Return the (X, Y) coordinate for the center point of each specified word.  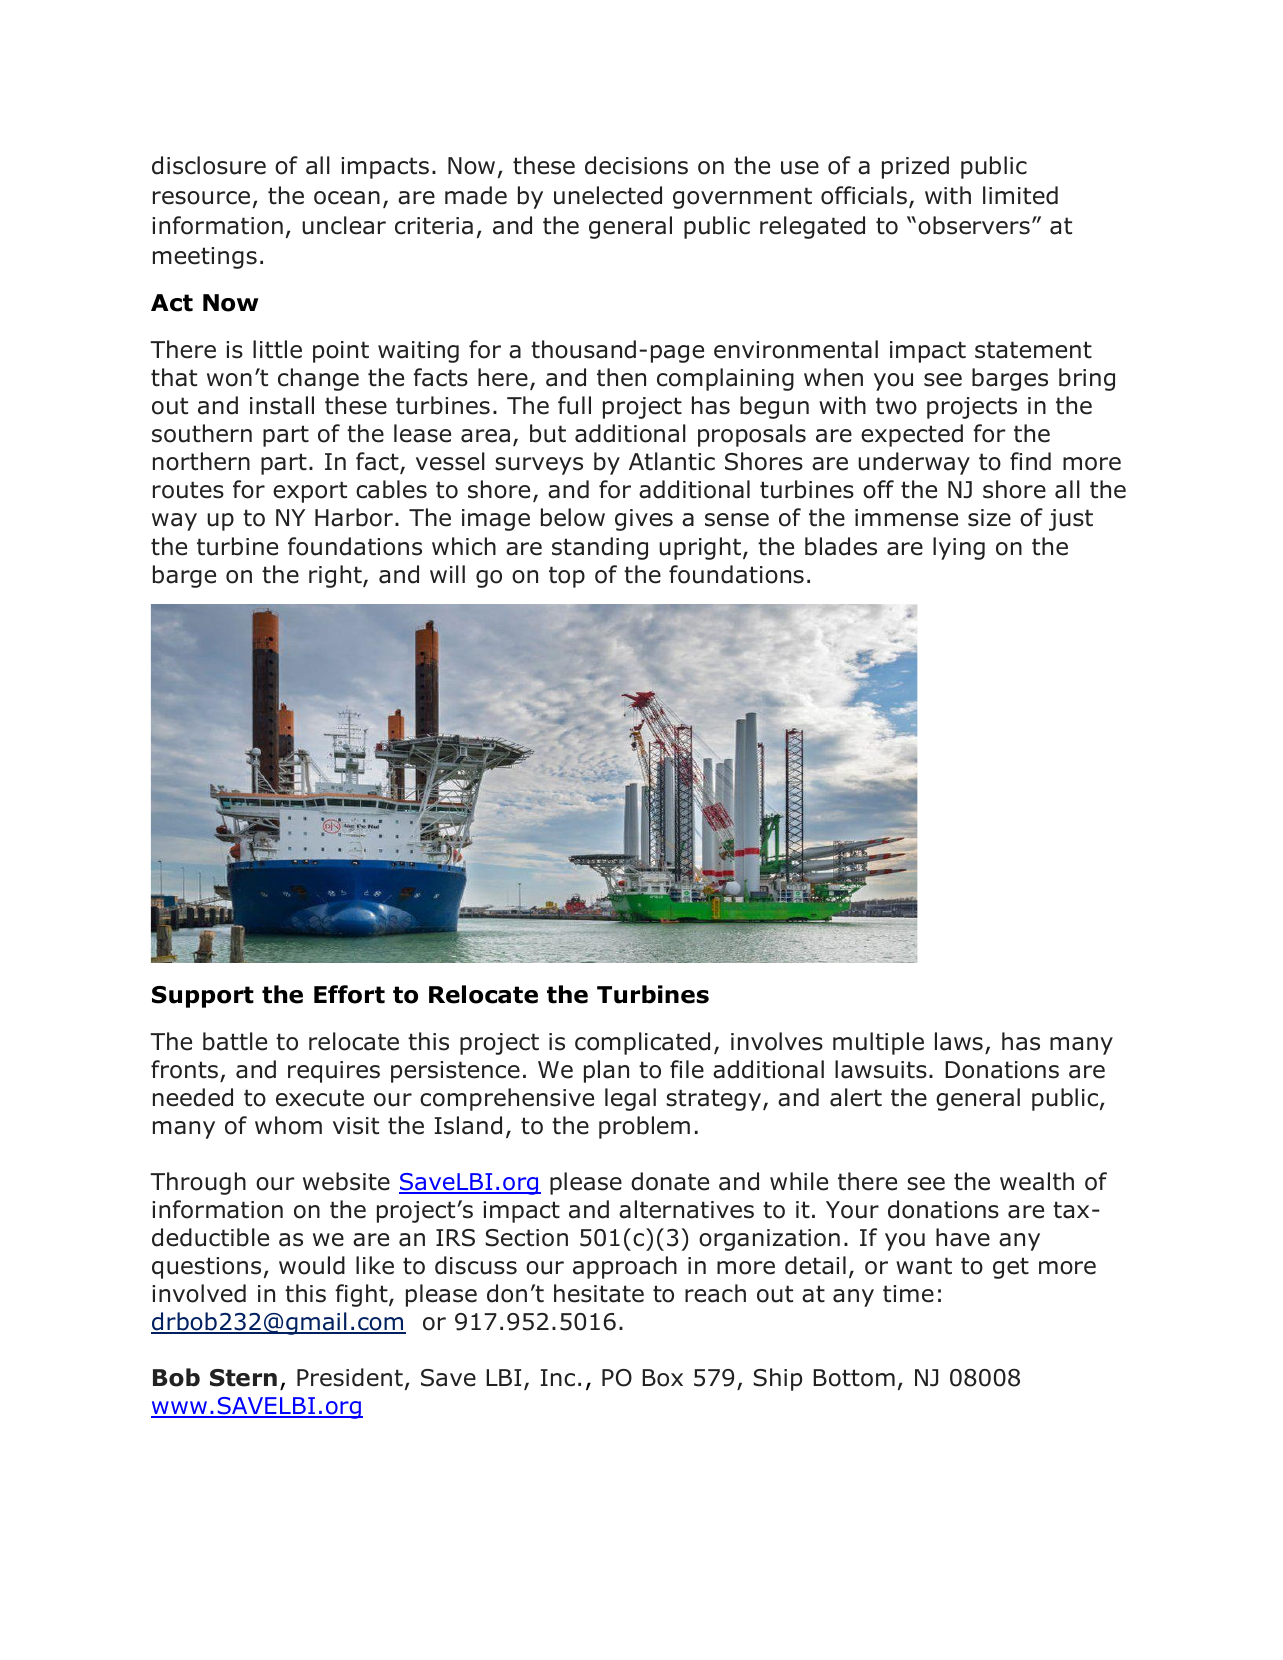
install (282, 405)
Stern (243, 1378)
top (567, 577)
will (447, 574)
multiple (878, 1043)
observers (974, 225)
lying (959, 548)
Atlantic (672, 461)
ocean (347, 198)
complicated (642, 1043)
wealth (1037, 1181)
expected (912, 435)
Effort (349, 994)
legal (630, 1099)
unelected (608, 195)
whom (288, 1125)
